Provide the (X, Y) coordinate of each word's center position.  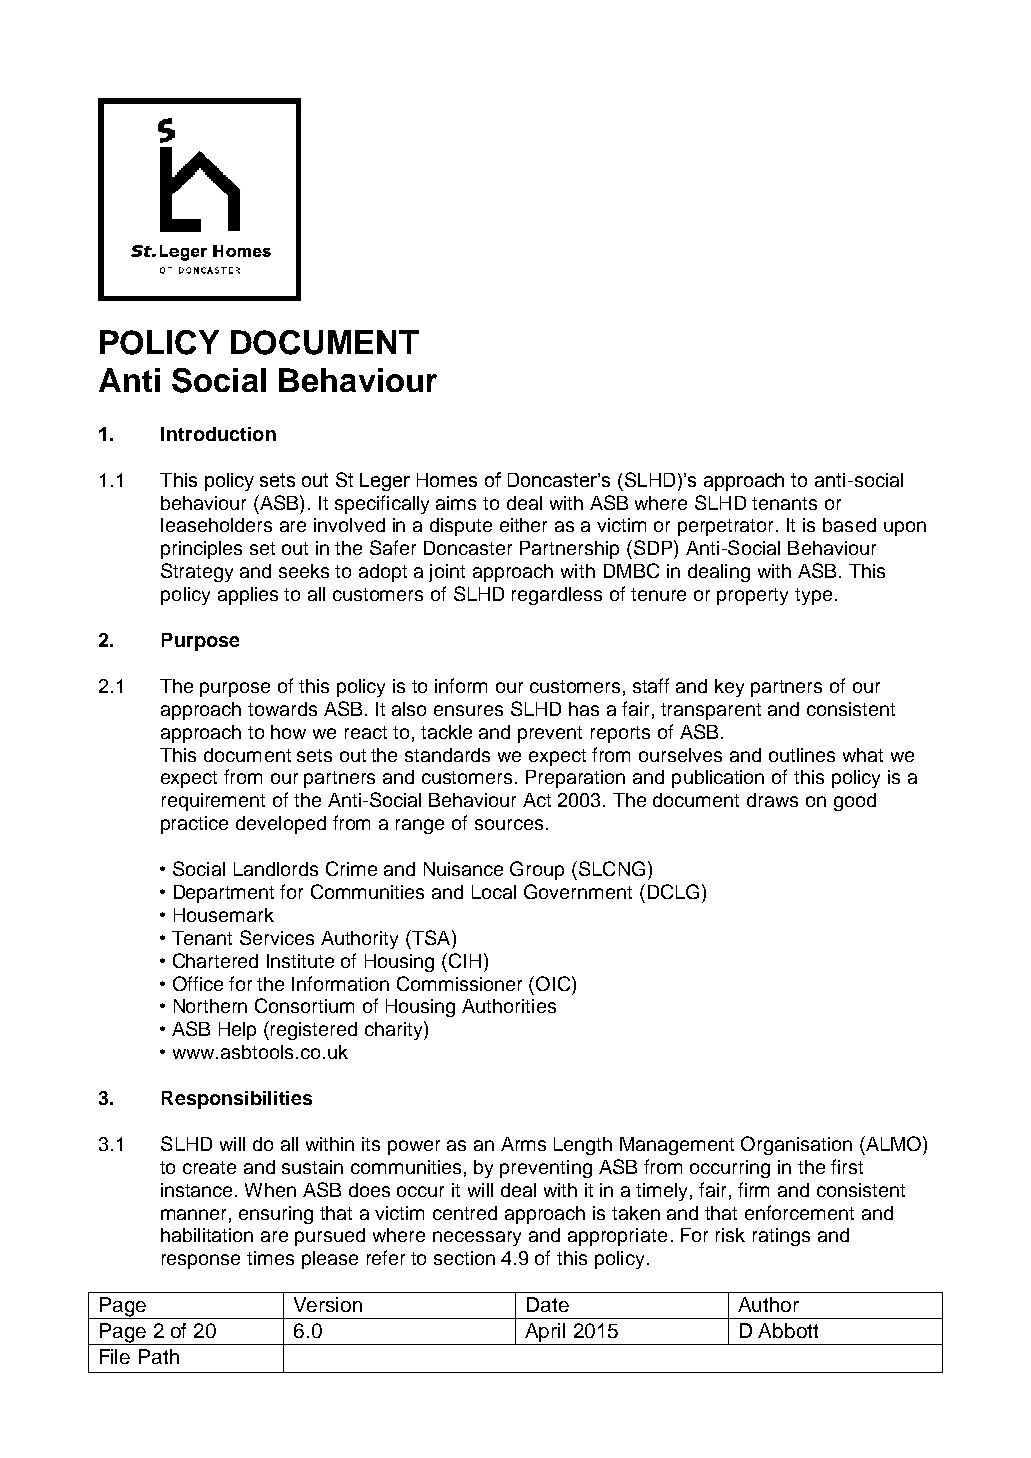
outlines (802, 755)
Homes (447, 480)
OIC (554, 983)
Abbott (788, 1330)
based (849, 525)
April (545, 1334)
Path (159, 1356)
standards (447, 755)
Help (237, 1031)
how (288, 732)
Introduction (218, 434)
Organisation (796, 1145)
